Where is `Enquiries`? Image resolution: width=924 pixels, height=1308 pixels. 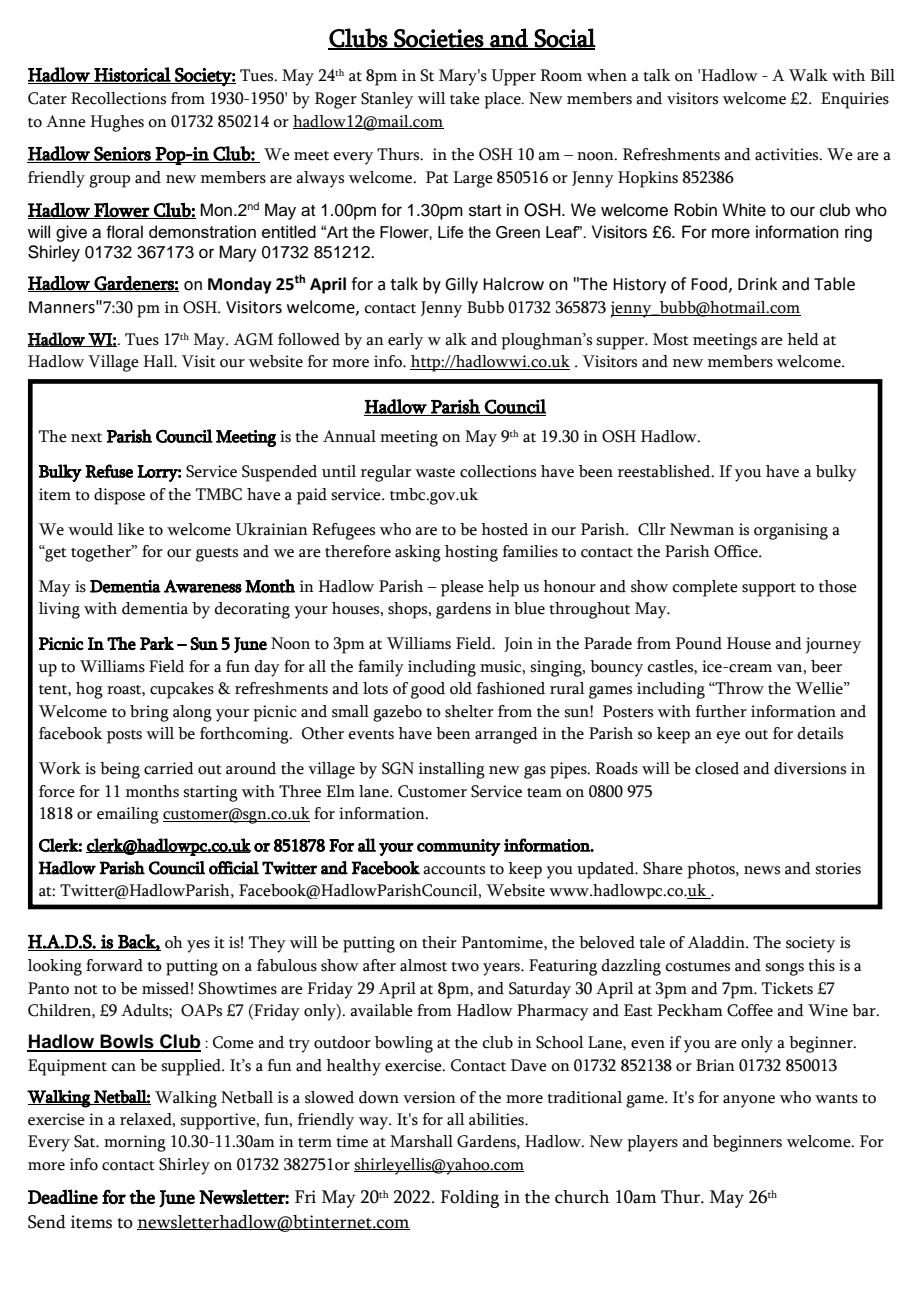 Enquiries is located at coordinates (855, 100).
